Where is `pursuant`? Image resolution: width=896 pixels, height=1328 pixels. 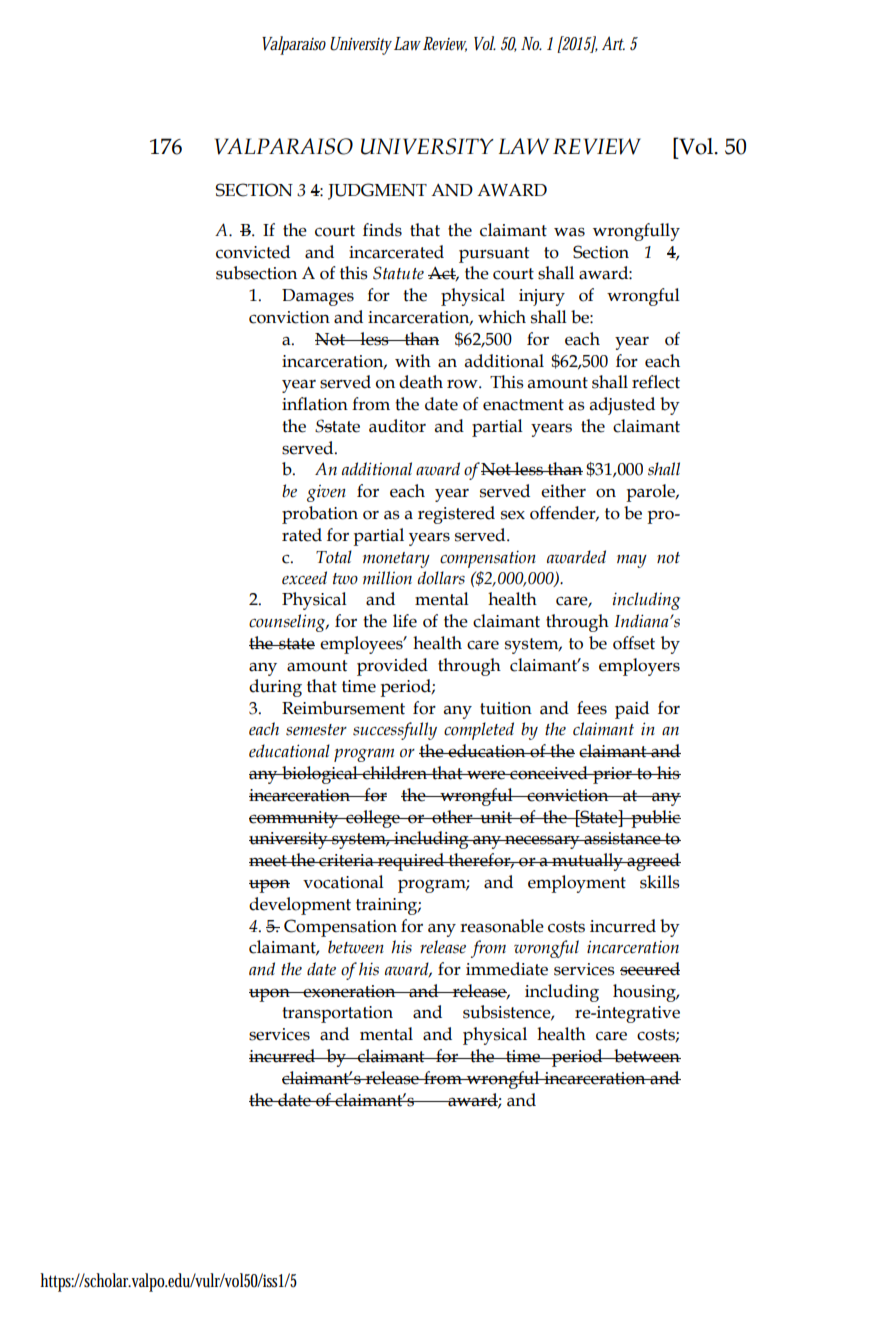 pursuant is located at coordinates (494, 255).
